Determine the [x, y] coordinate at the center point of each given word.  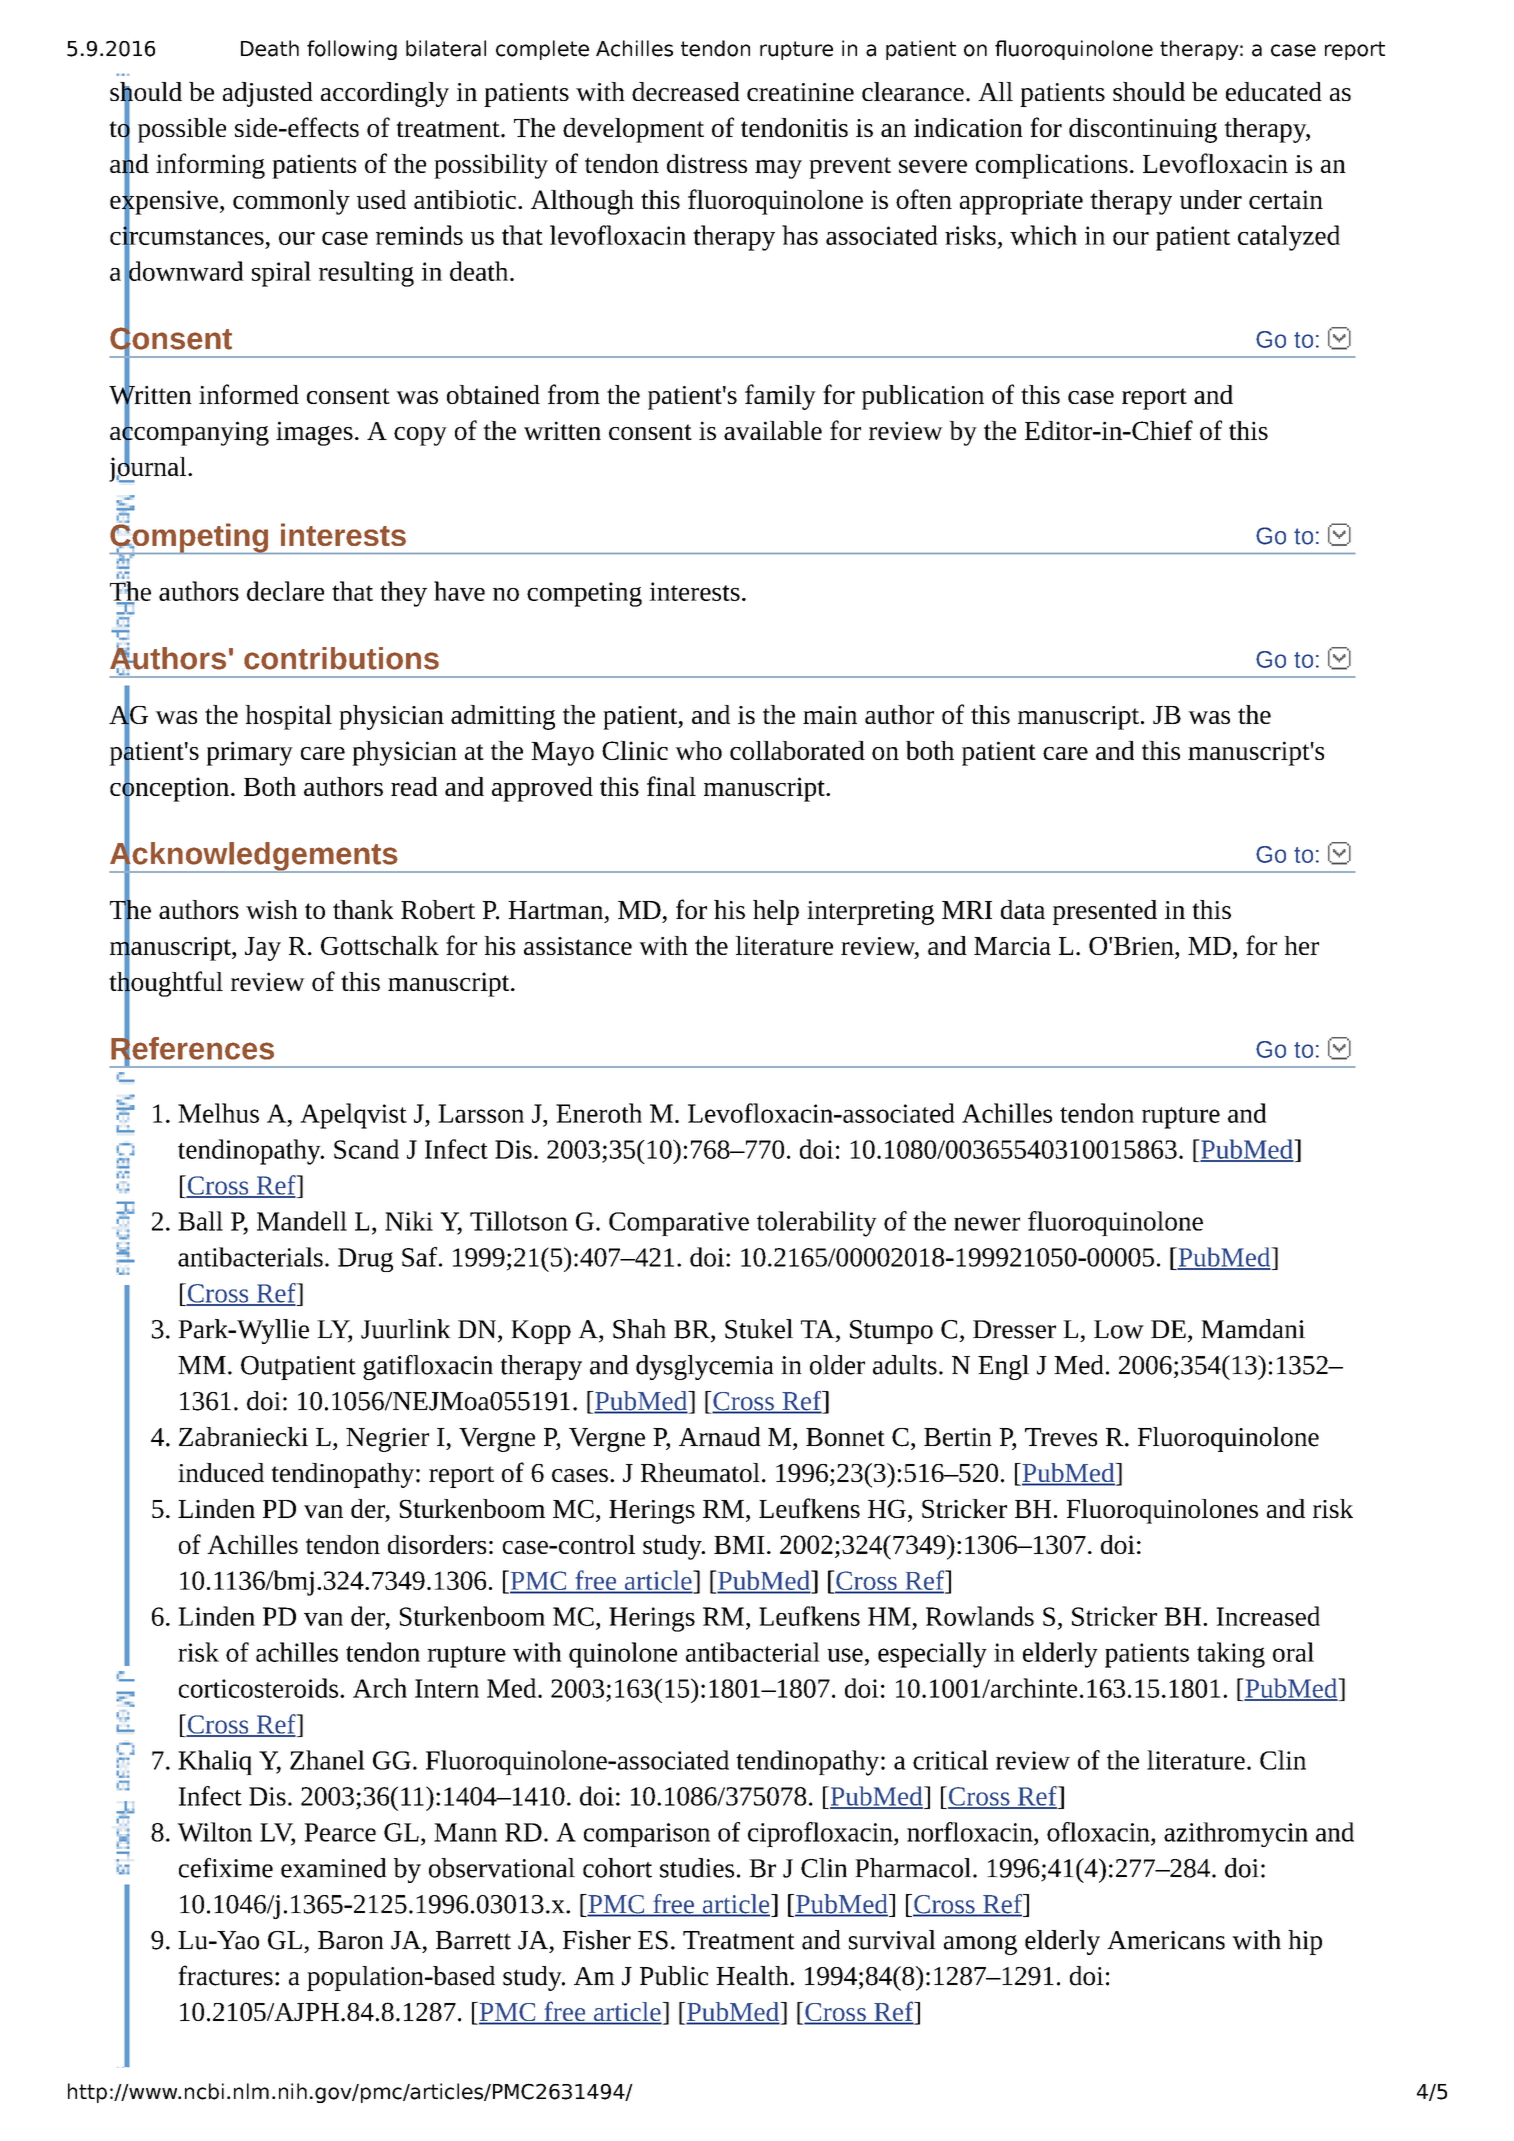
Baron [351, 1940]
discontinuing [1143, 130]
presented [1105, 912]
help [776, 912]
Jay [263, 949]
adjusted [268, 94]
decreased [686, 91]
